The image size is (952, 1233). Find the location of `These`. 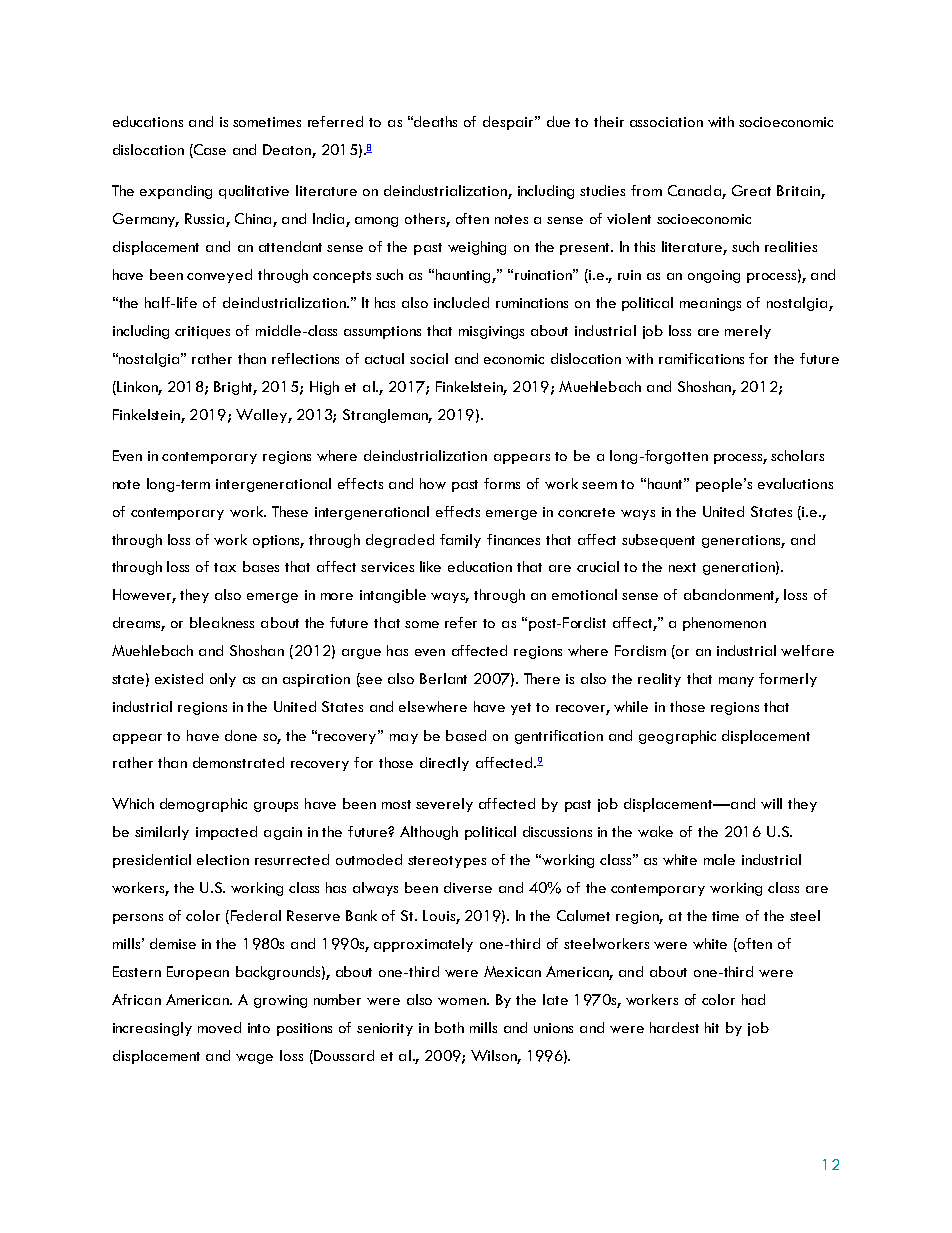

These is located at coordinates (290, 511).
